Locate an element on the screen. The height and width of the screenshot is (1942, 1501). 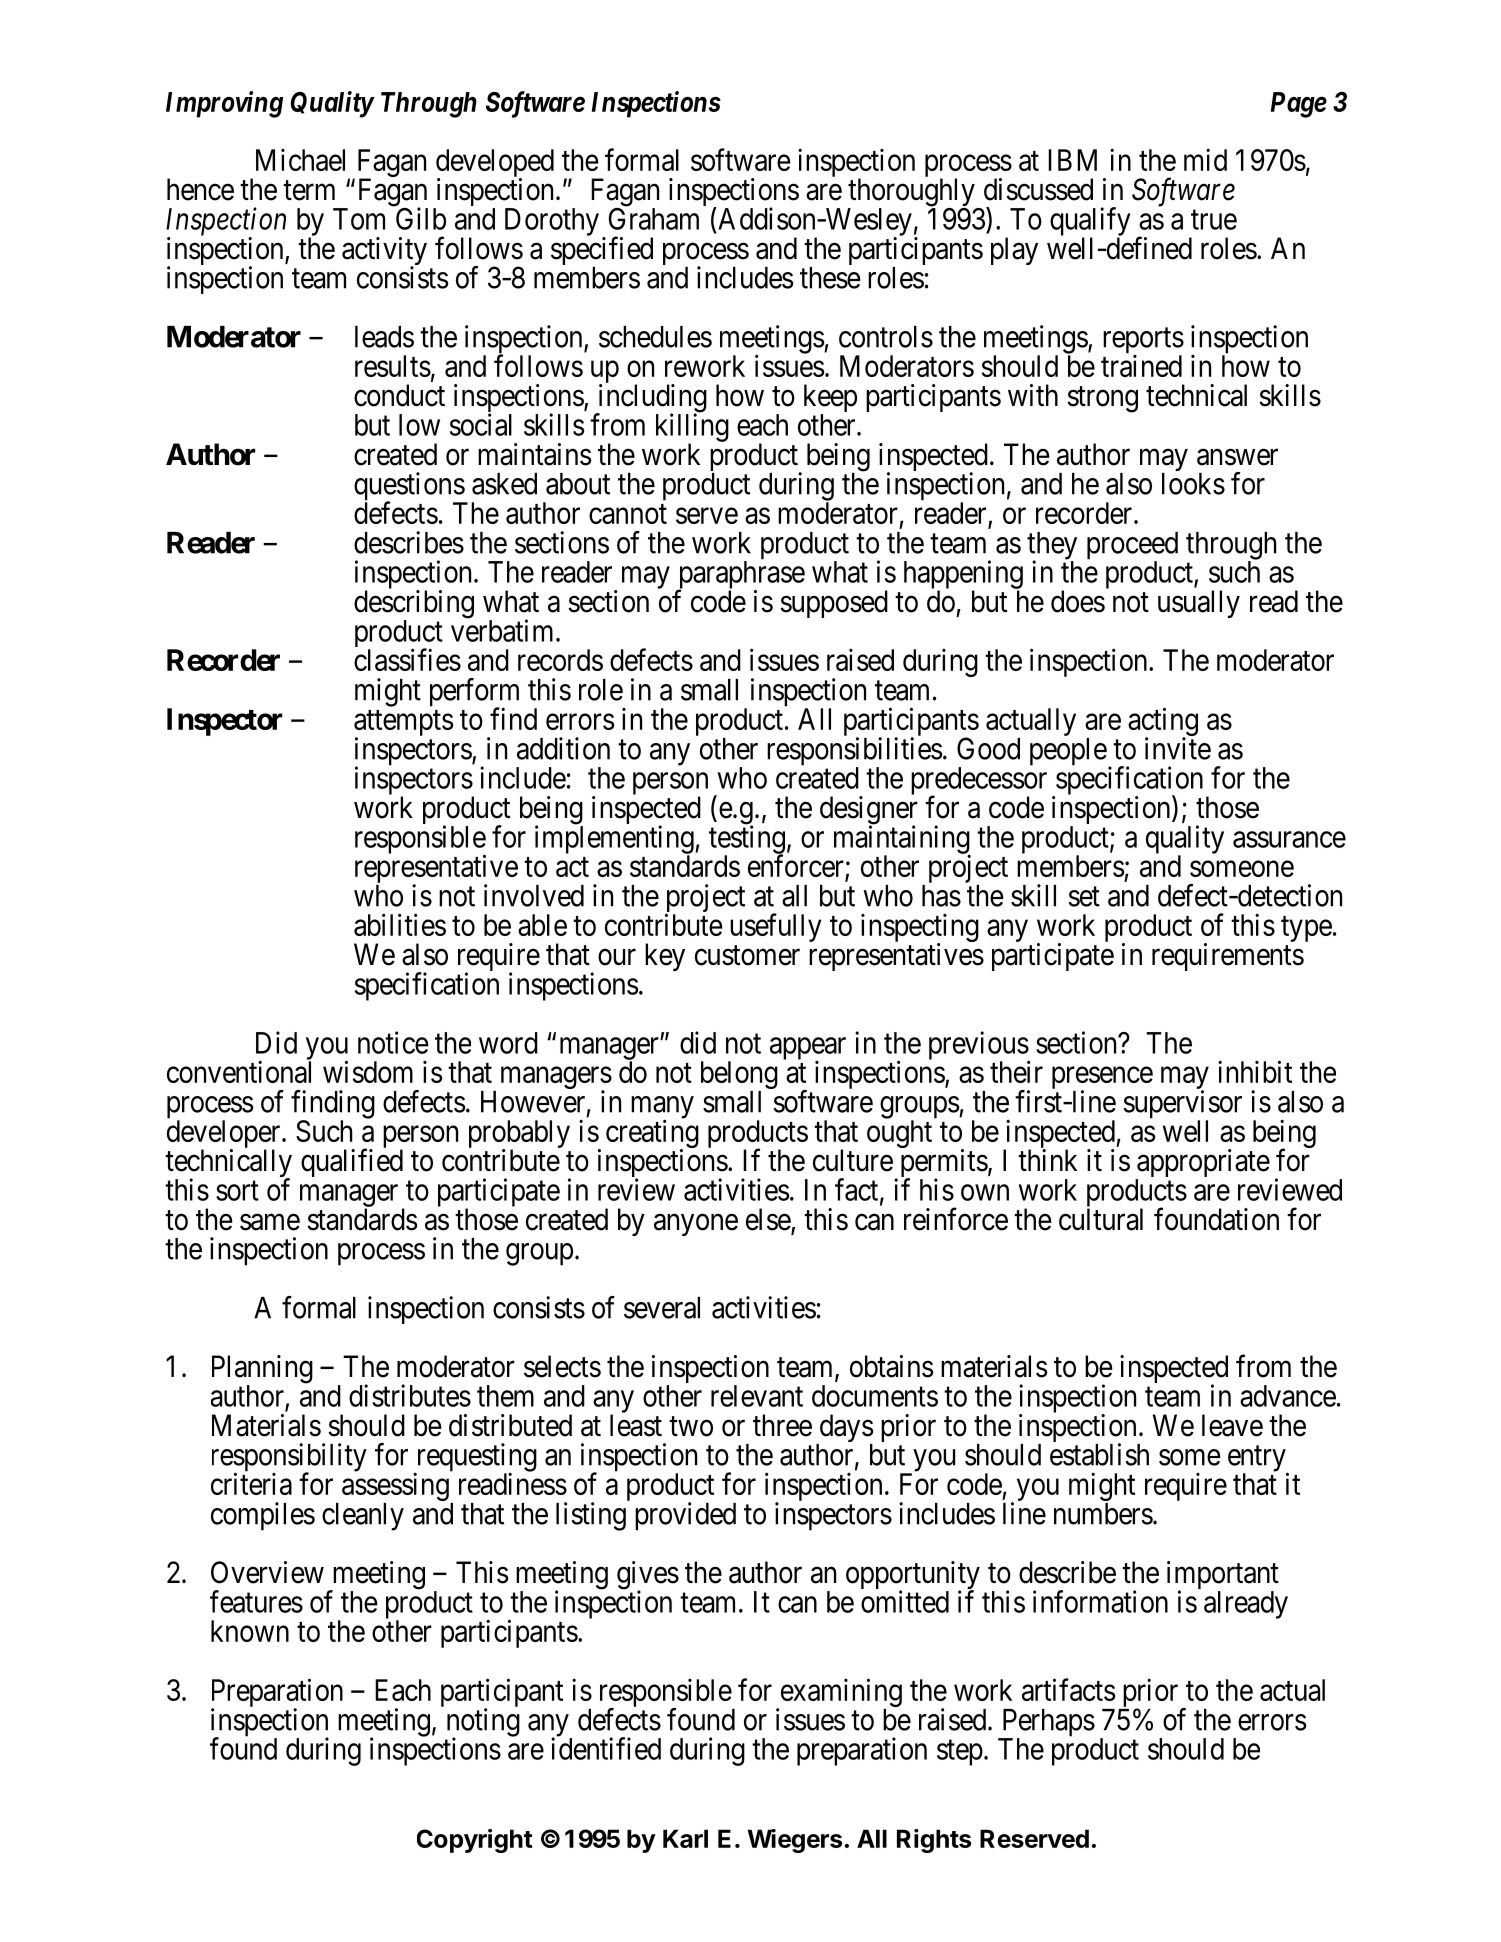
paraphrase is located at coordinates (740, 576).
